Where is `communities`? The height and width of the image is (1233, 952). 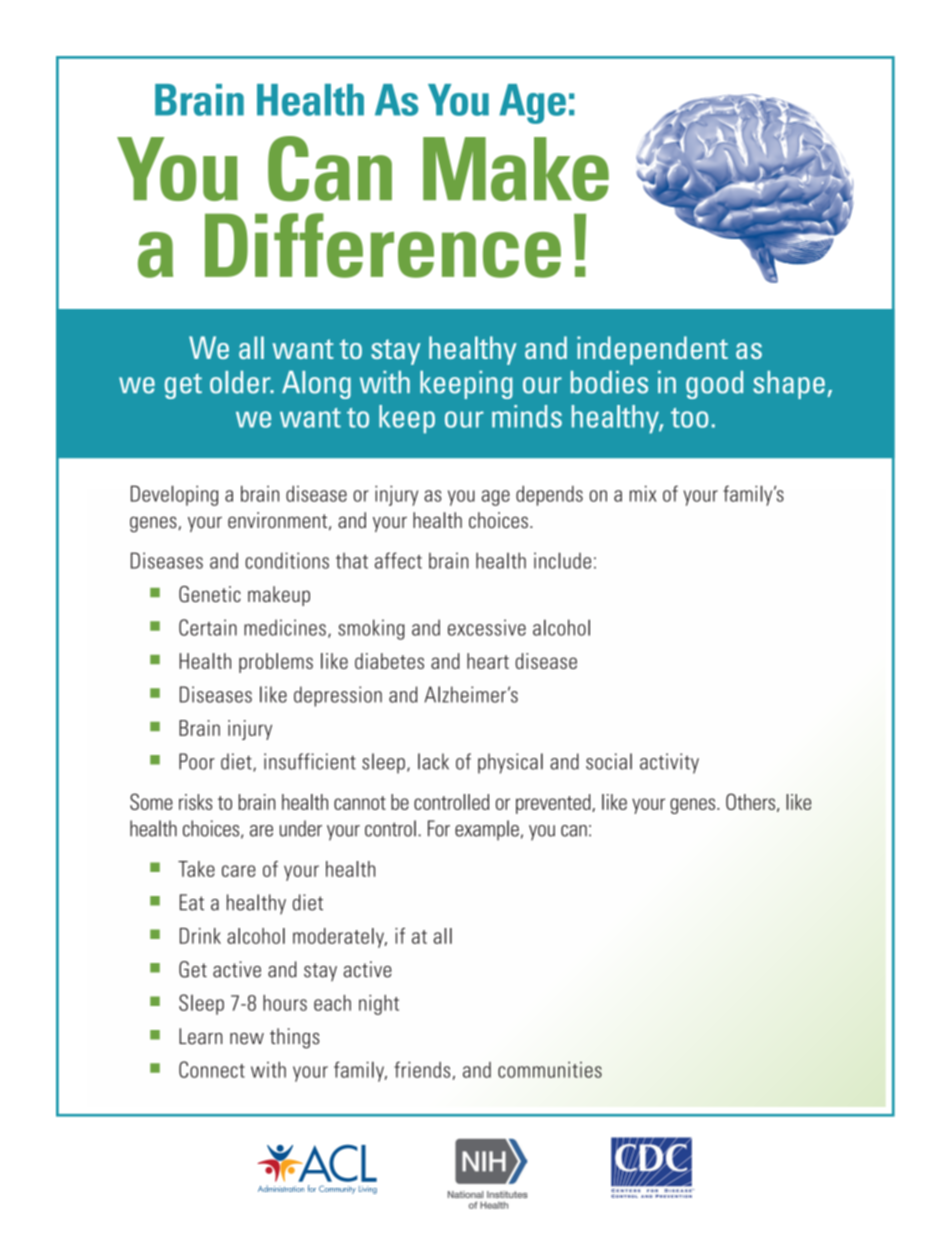
communities is located at coordinates (550, 1070).
